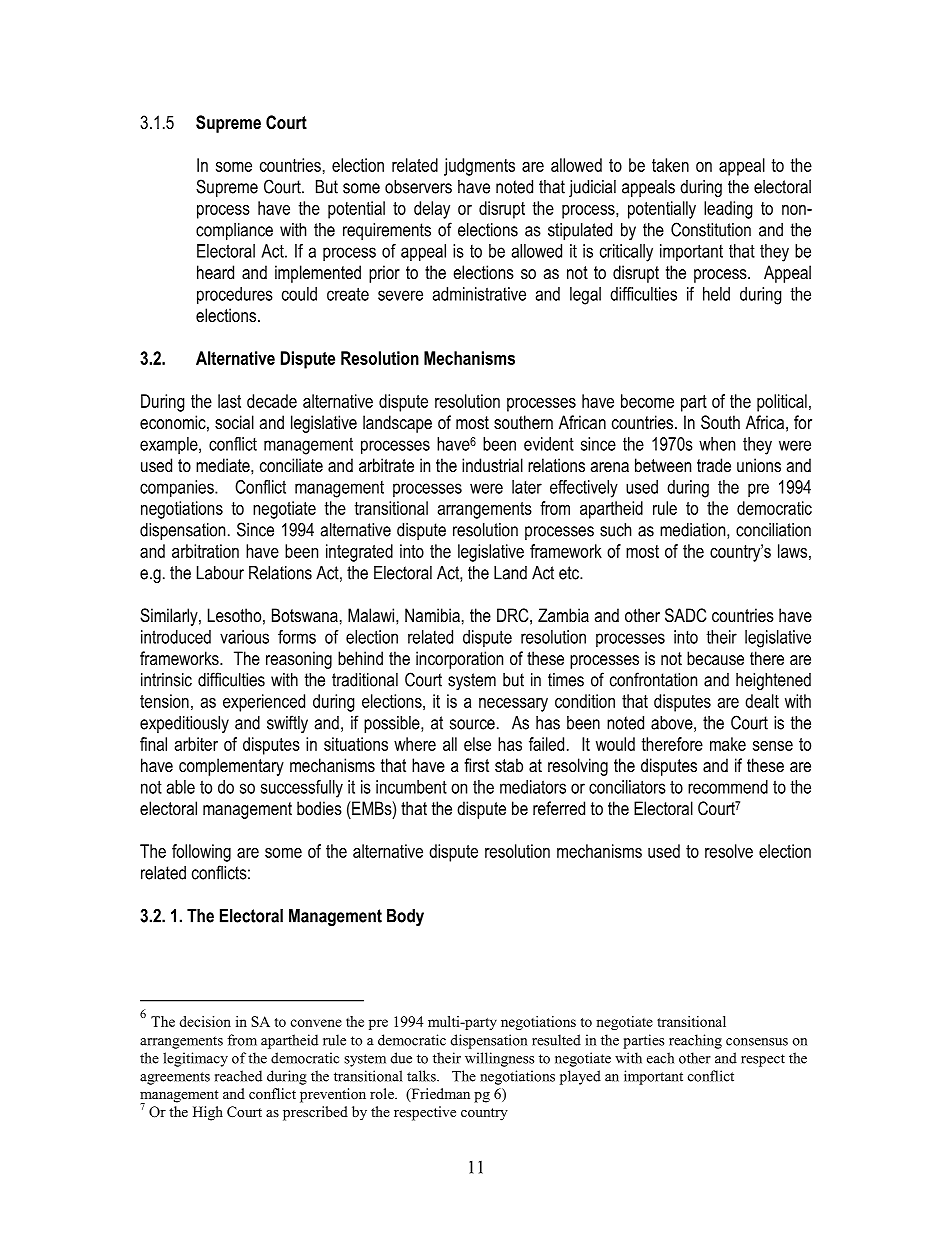  I want to click on incorporation, so click(459, 660).
